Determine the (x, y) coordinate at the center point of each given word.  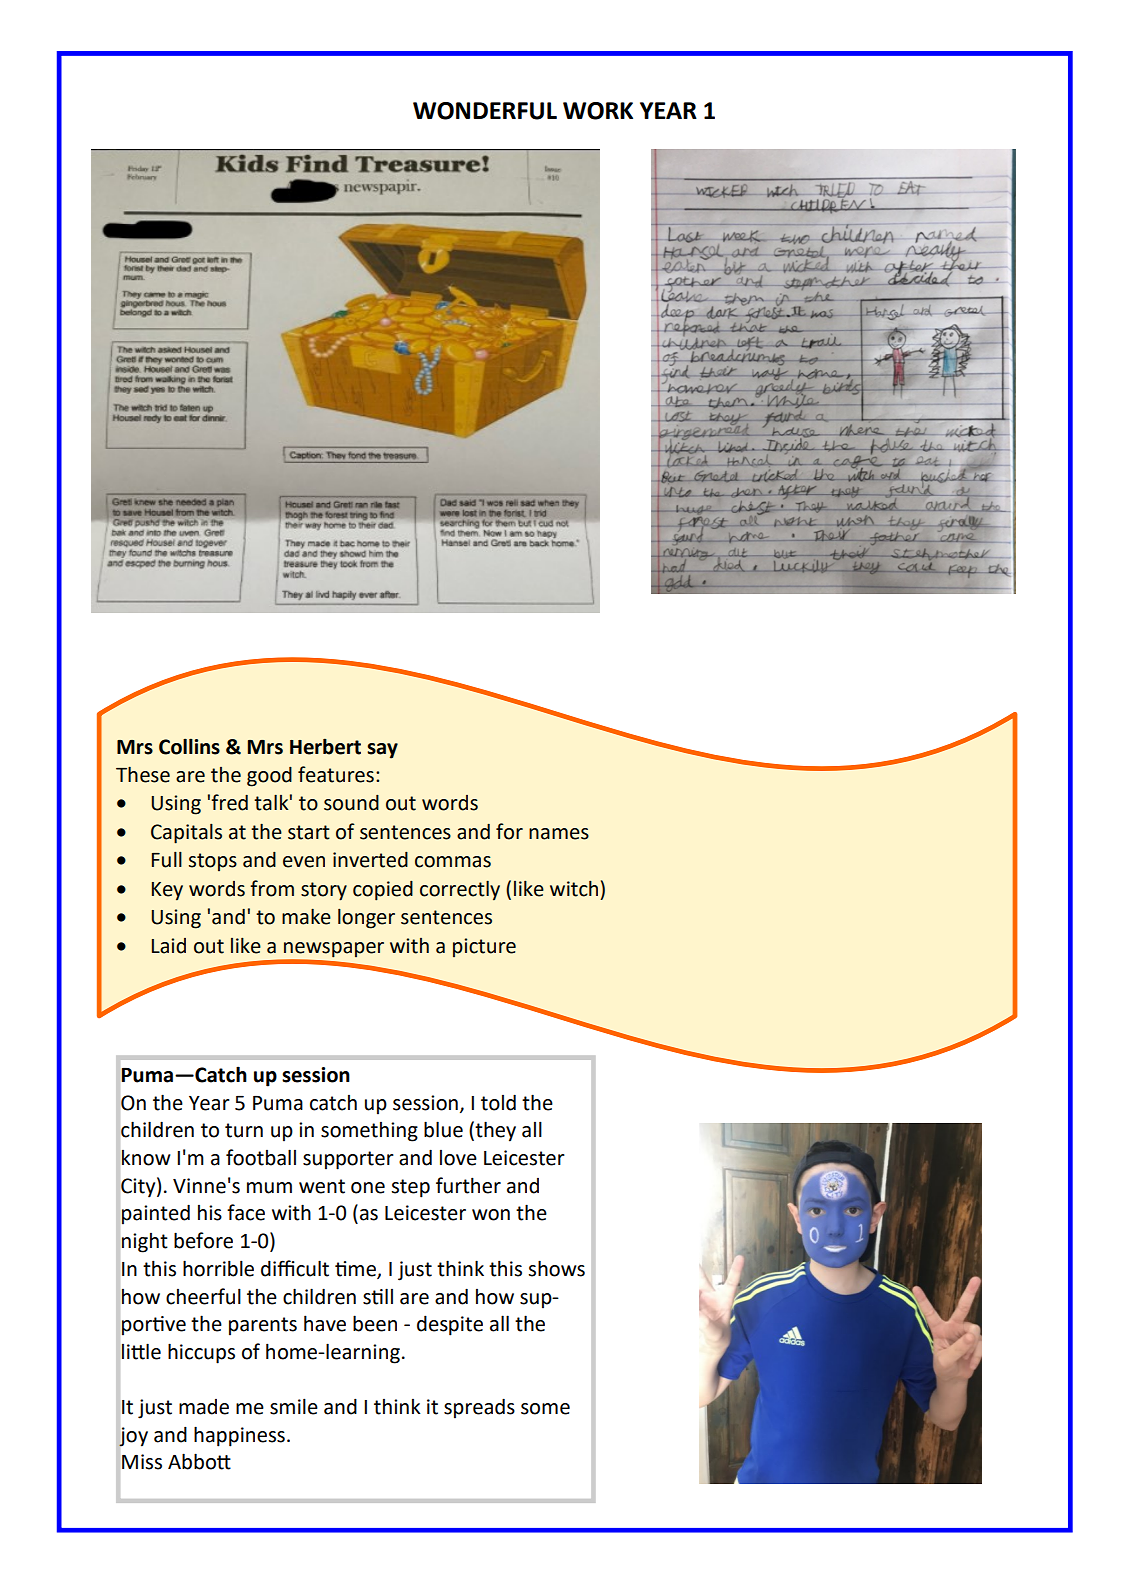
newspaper (334, 950)
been (375, 1323)
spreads (479, 1408)
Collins (189, 746)
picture (484, 947)
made (204, 1407)
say (382, 751)
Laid (169, 946)
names (559, 834)
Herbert (325, 746)
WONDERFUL (485, 111)
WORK (598, 111)
